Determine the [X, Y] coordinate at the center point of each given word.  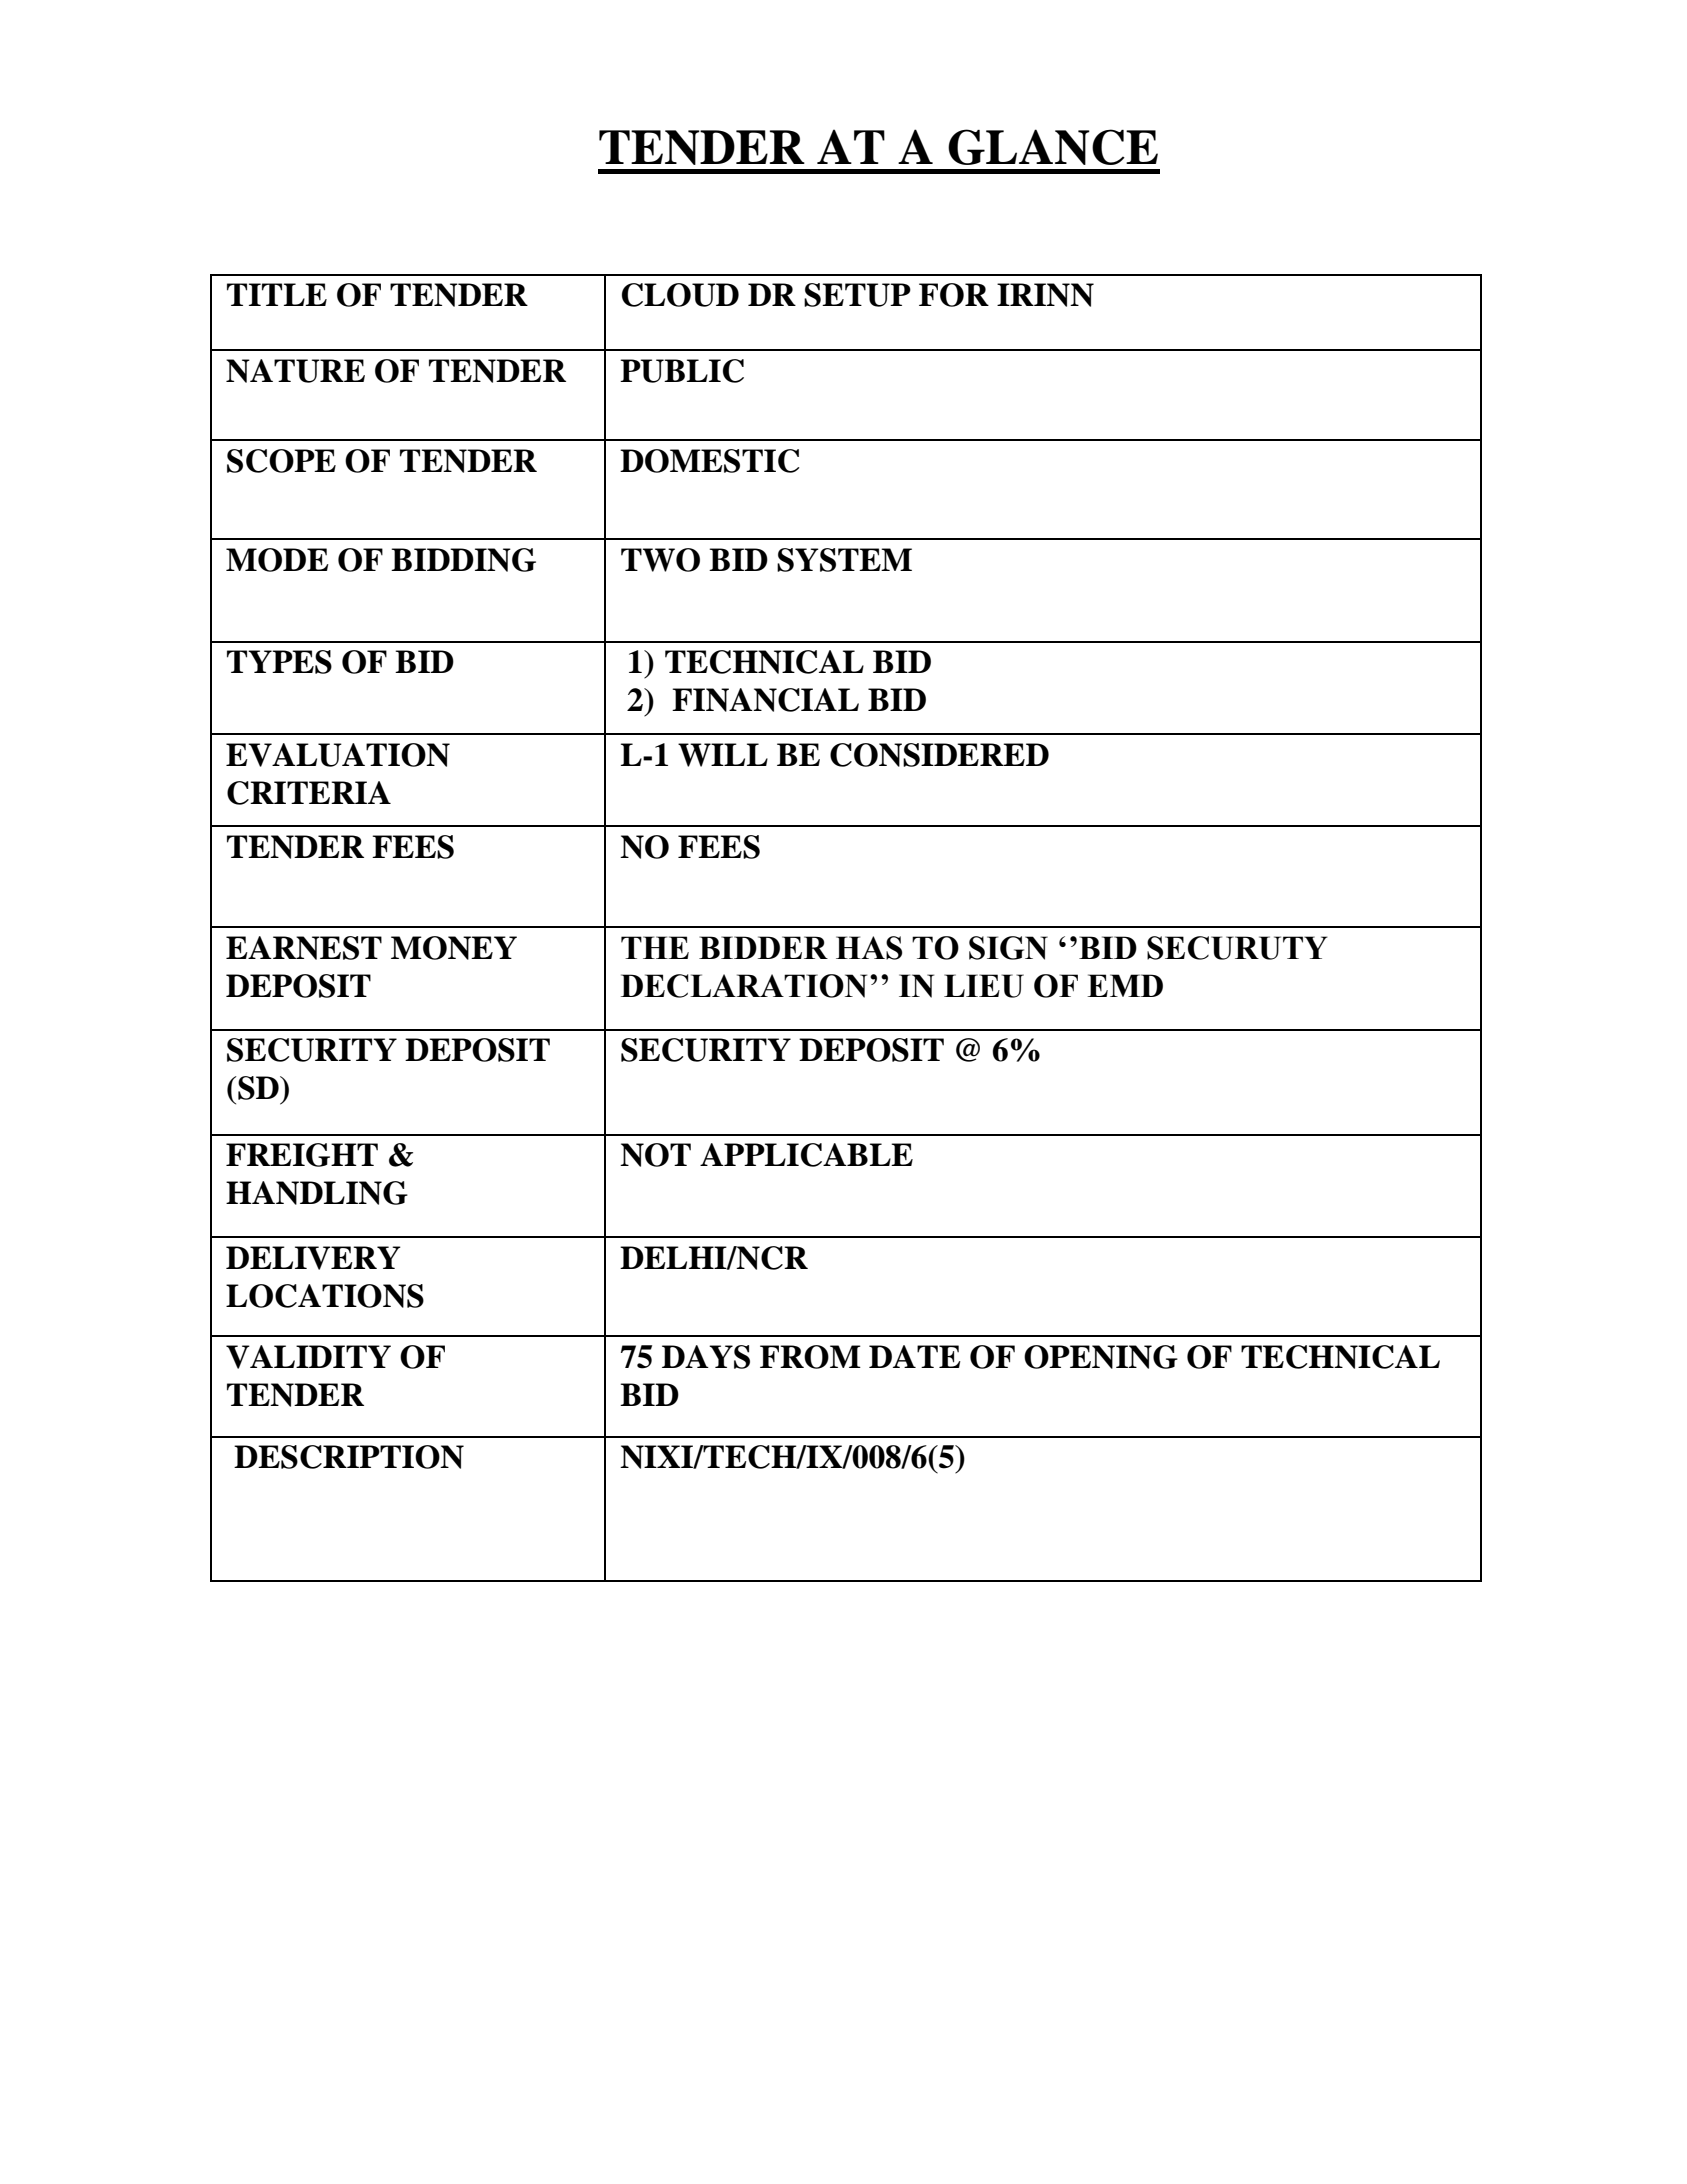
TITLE [277, 294]
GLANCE [1053, 147]
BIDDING [463, 560]
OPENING [1101, 1357]
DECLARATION [744, 986]
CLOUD [680, 295]
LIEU [984, 986]
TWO [660, 560]
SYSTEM [844, 560]
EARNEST [304, 948]
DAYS [706, 1357]
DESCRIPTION [349, 1457]
